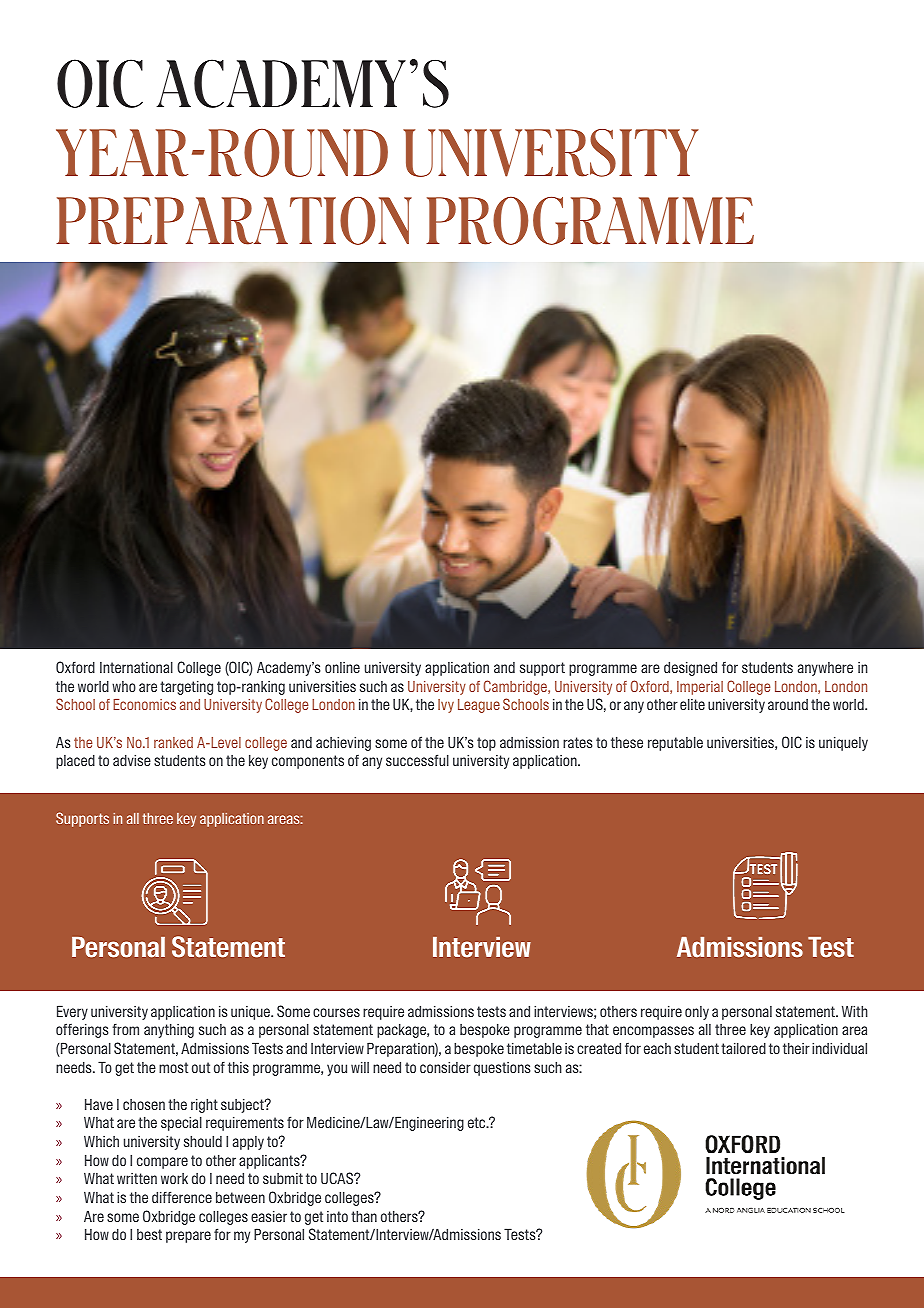 Image resolution: width=924 pixels, height=1308 pixels. Describe the element at coordinates (445, 1067) in the page. I see `consider` at that location.
